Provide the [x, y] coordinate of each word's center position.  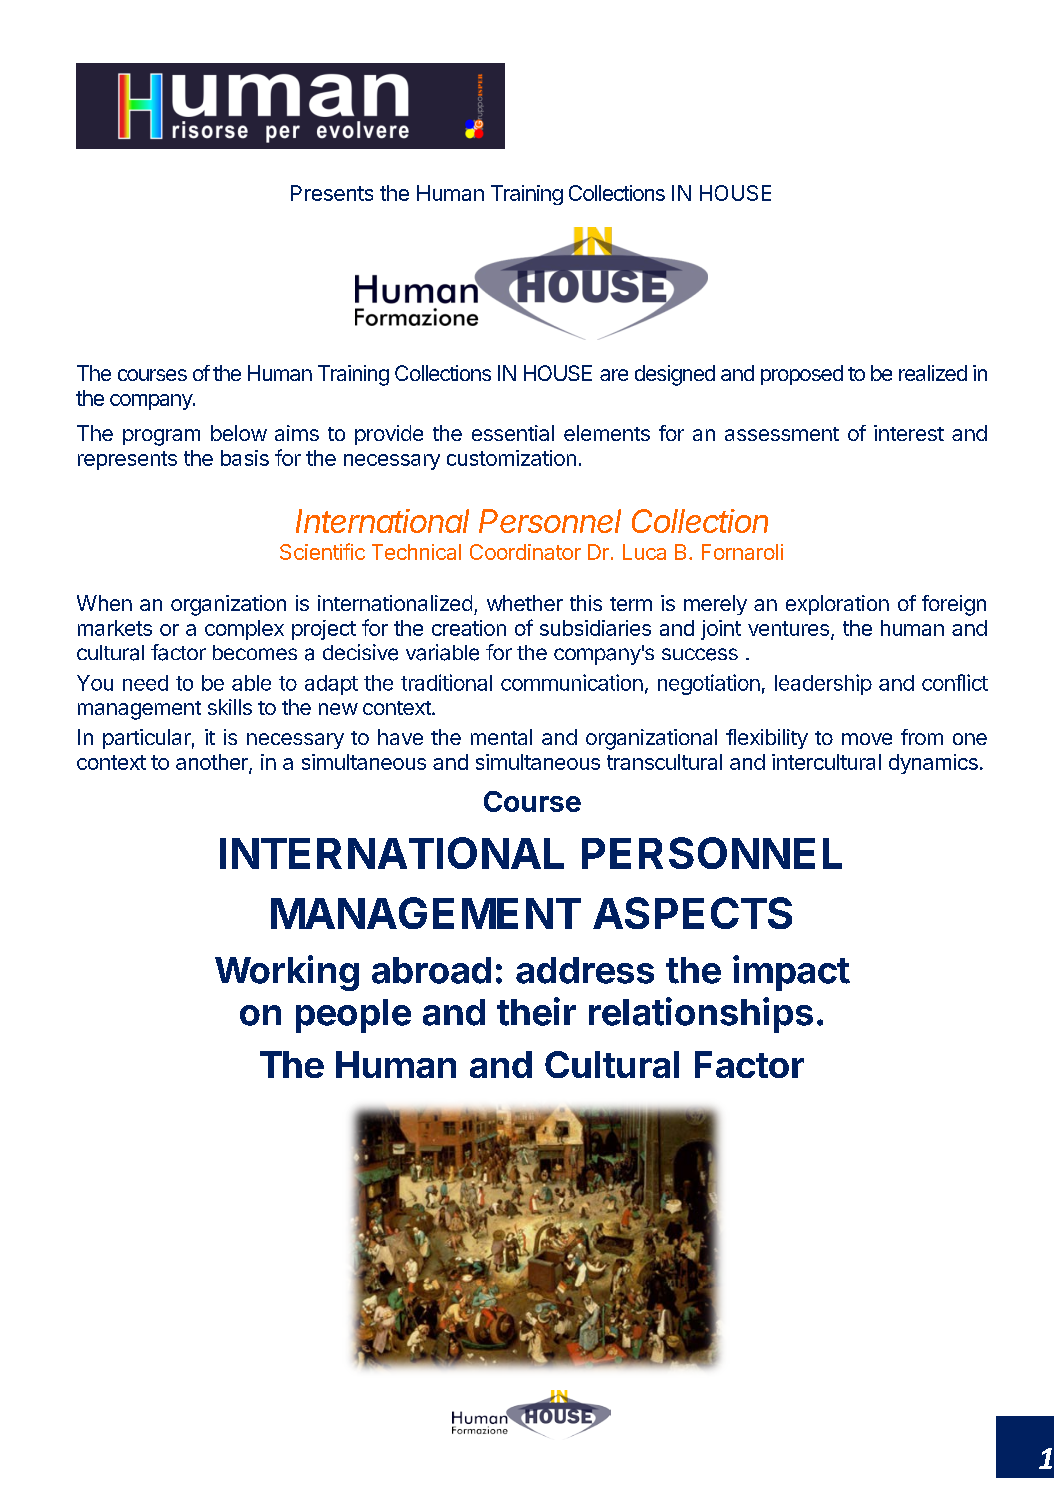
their [536, 1011]
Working [287, 973]
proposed [802, 375]
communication [572, 682]
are [614, 375]
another [213, 763]
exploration [837, 605]
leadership [823, 684]
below [239, 433]
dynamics [933, 764]
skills [230, 707]
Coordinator [525, 552]
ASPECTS [692, 913]
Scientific [322, 551]
